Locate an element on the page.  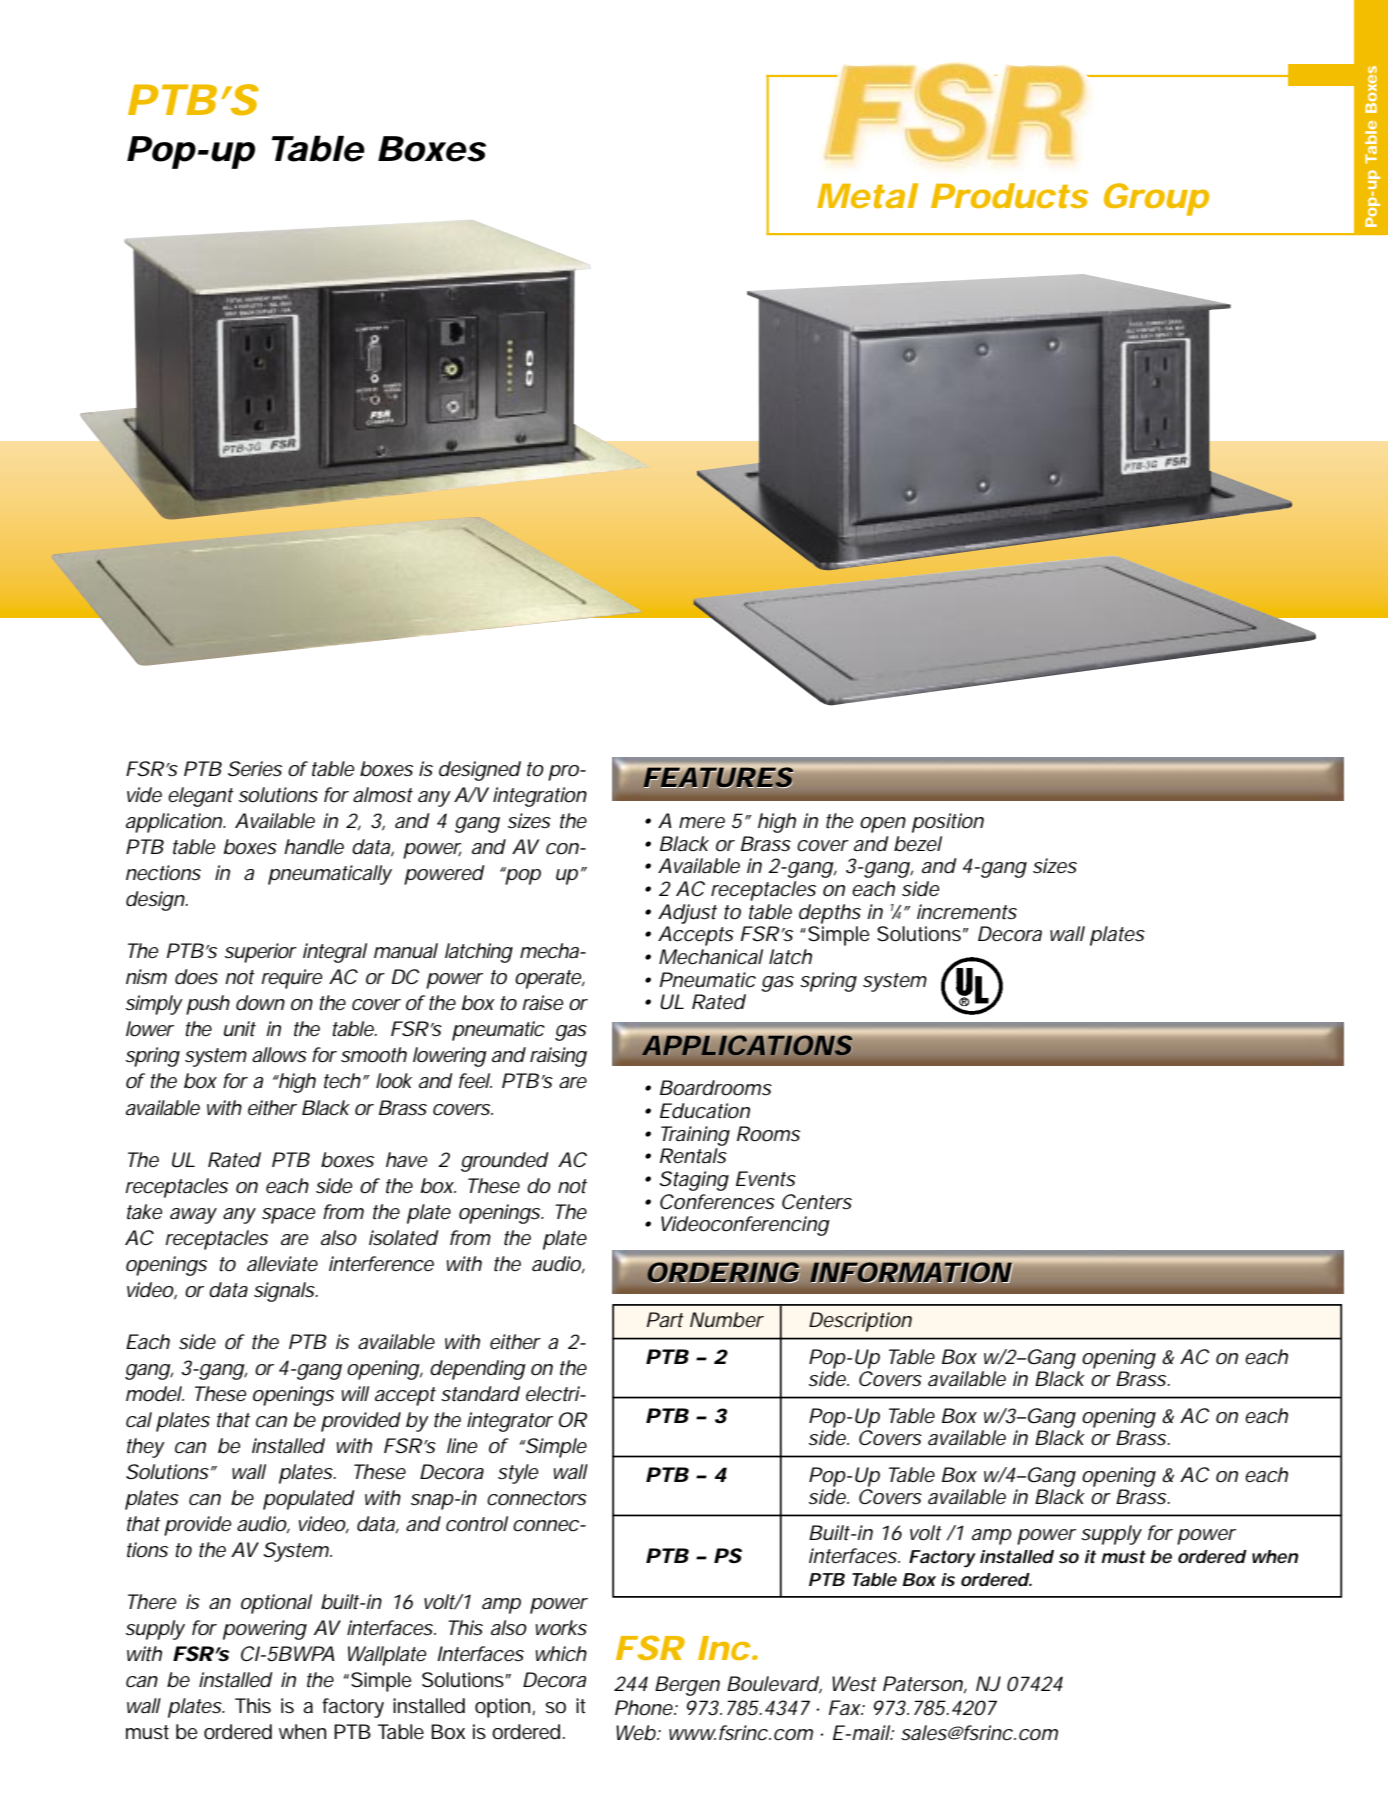
superior is located at coordinates (261, 953).
